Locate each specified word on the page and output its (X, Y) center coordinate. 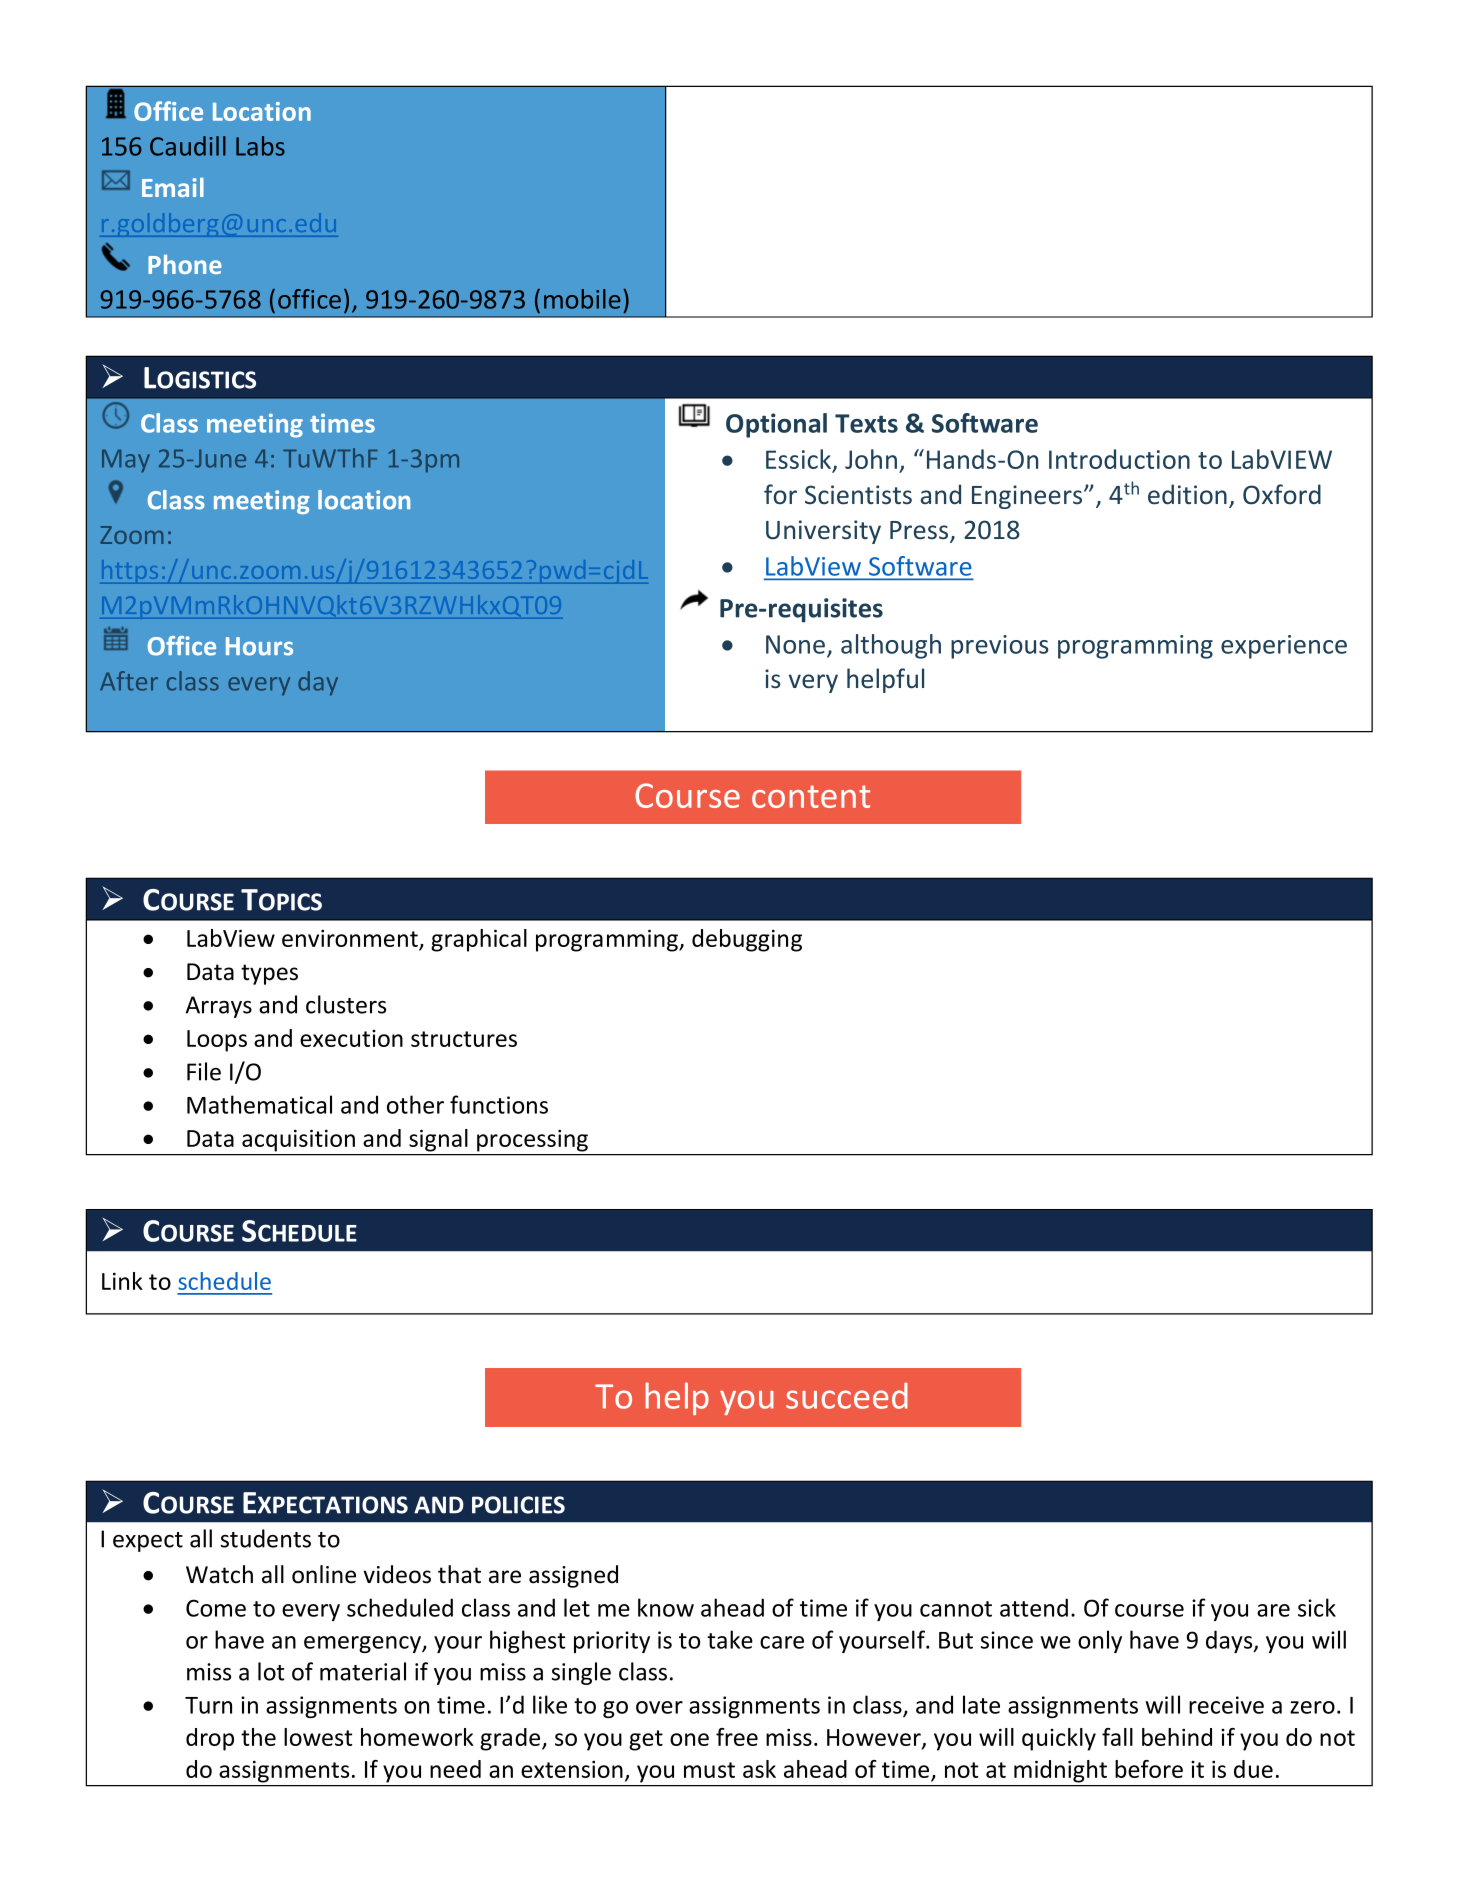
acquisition (298, 1141)
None (795, 644)
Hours (259, 646)
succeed (847, 1396)
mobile (582, 299)
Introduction (1119, 459)
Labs (260, 146)
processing (532, 1141)
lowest (318, 1737)
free (737, 1737)
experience (1284, 647)
